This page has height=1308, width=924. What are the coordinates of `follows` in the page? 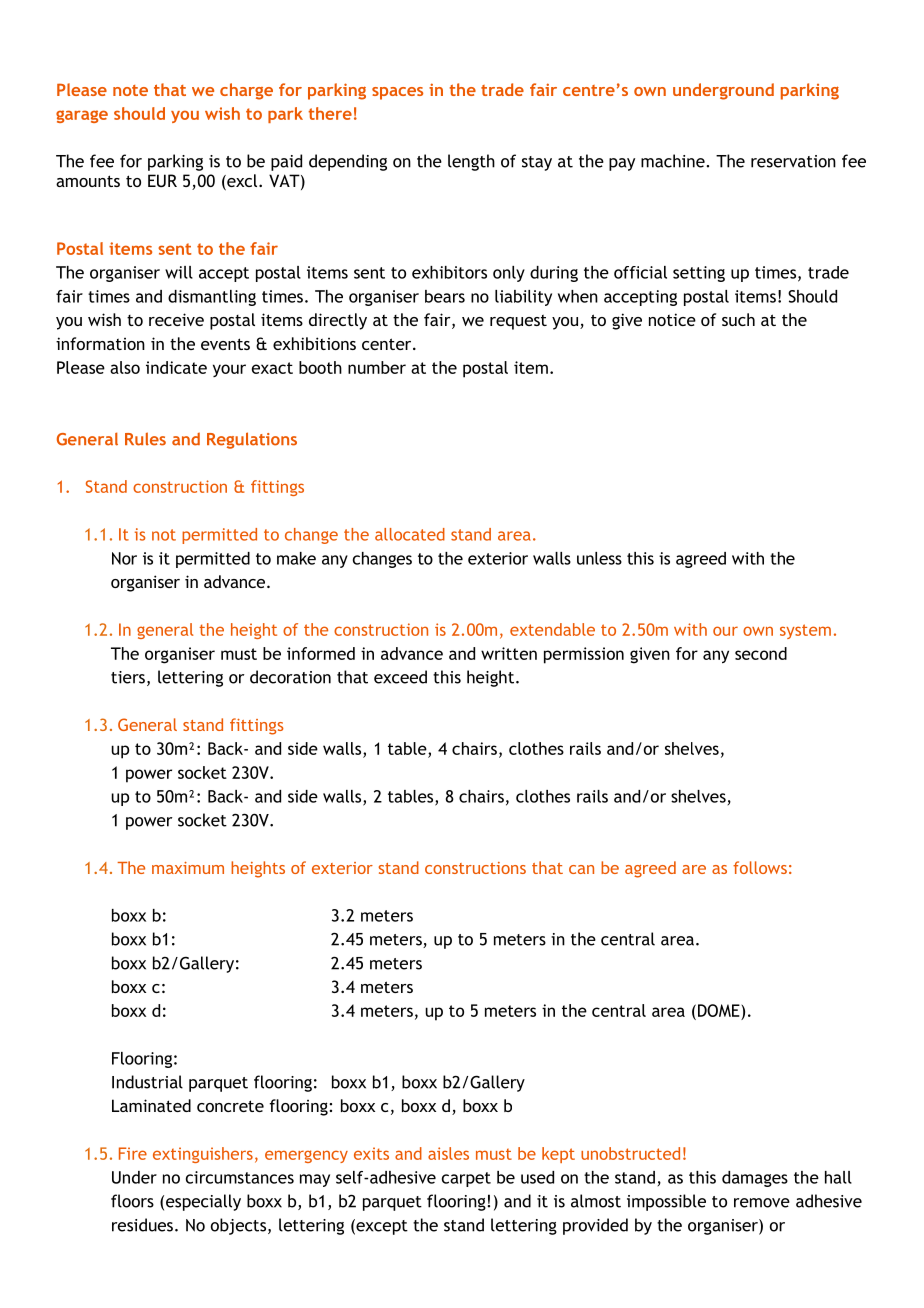 It's located at (760, 867).
